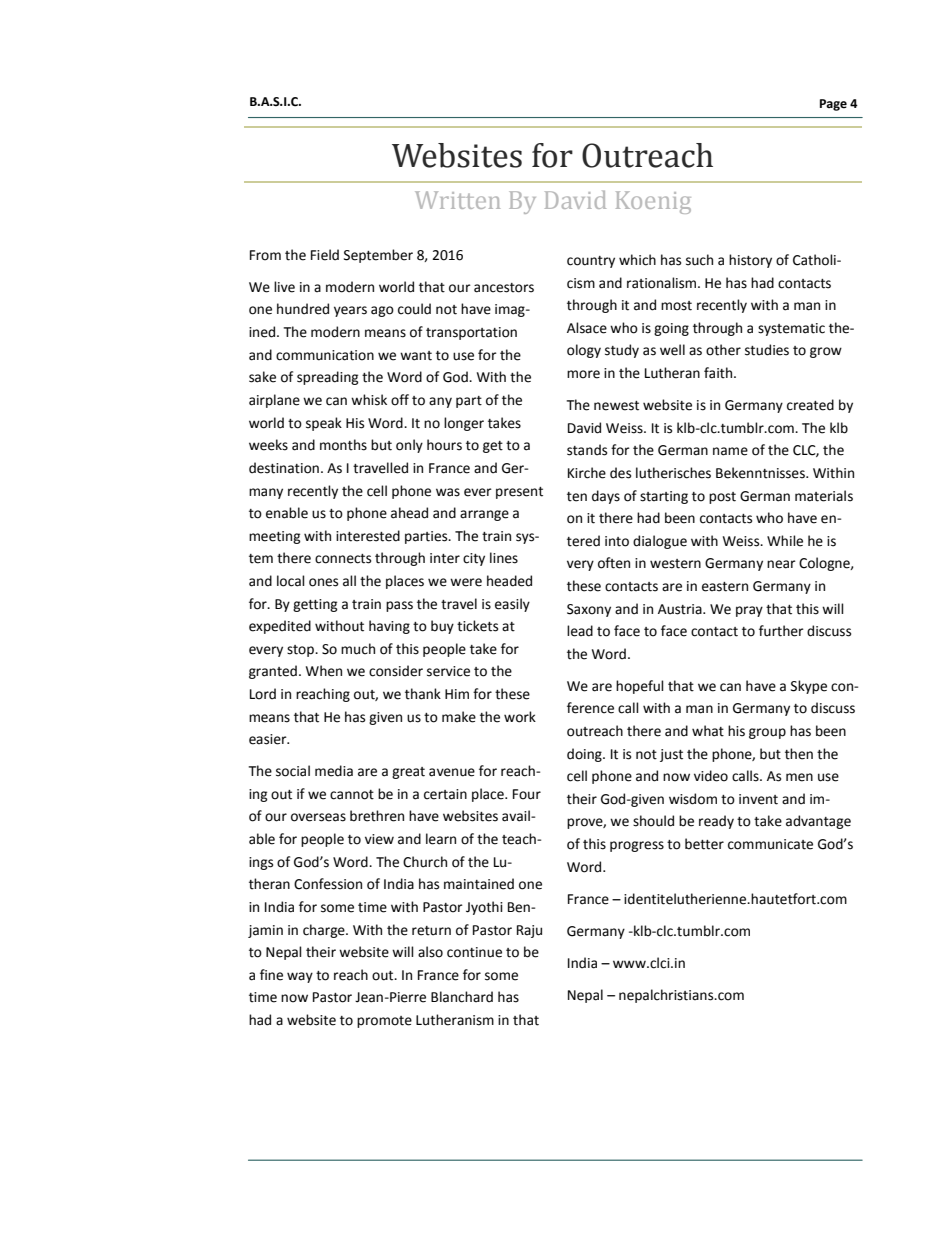 The height and width of the screenshot is (1233, 952). What do you see at coordinates (781, 564) in the screenshot?
I see `near` at bounding box center [781, 564].
